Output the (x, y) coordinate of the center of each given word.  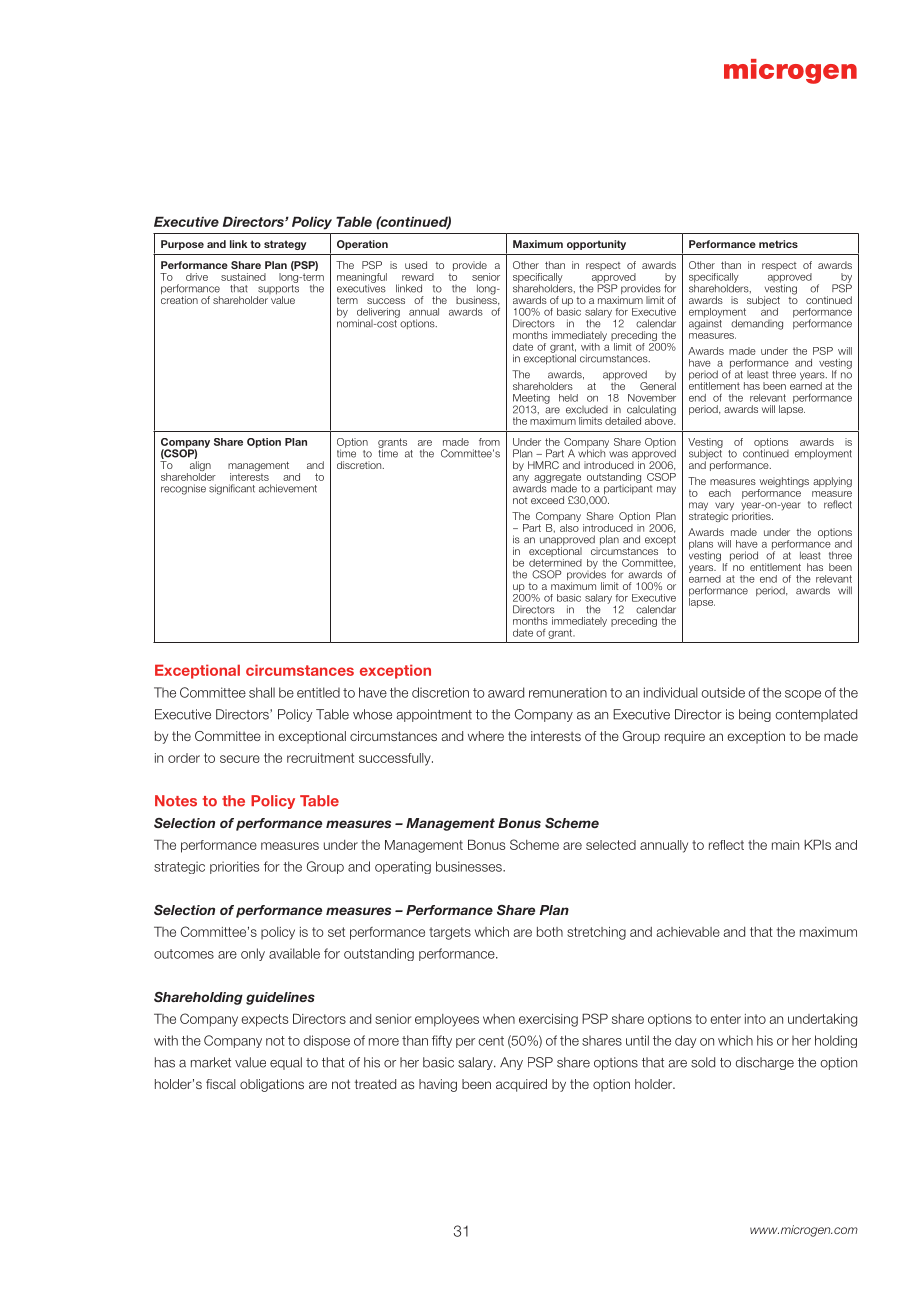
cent (491, 1041)
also (569, 526)
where (486, 736)
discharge (765, 1063)
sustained (243, 277)
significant (232, 489)
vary (724, 507)
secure (240, 759)
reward (418, 277)
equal (286, 1063)
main (785, 845)
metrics (778, 244)
